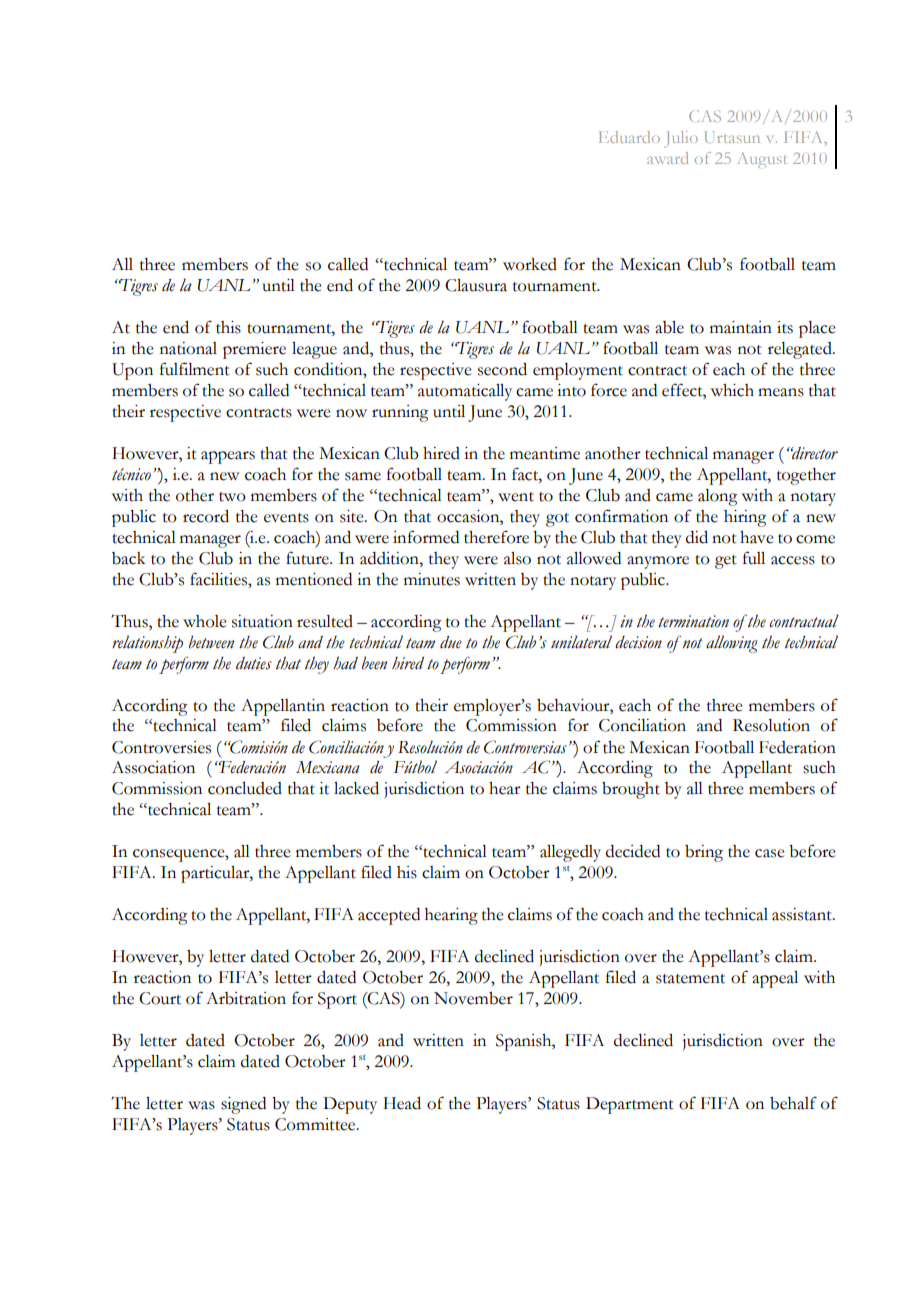  What do you see at coordinates (228, 327) in the screenshot?
I see `this` at bounding box center [228, 327].
